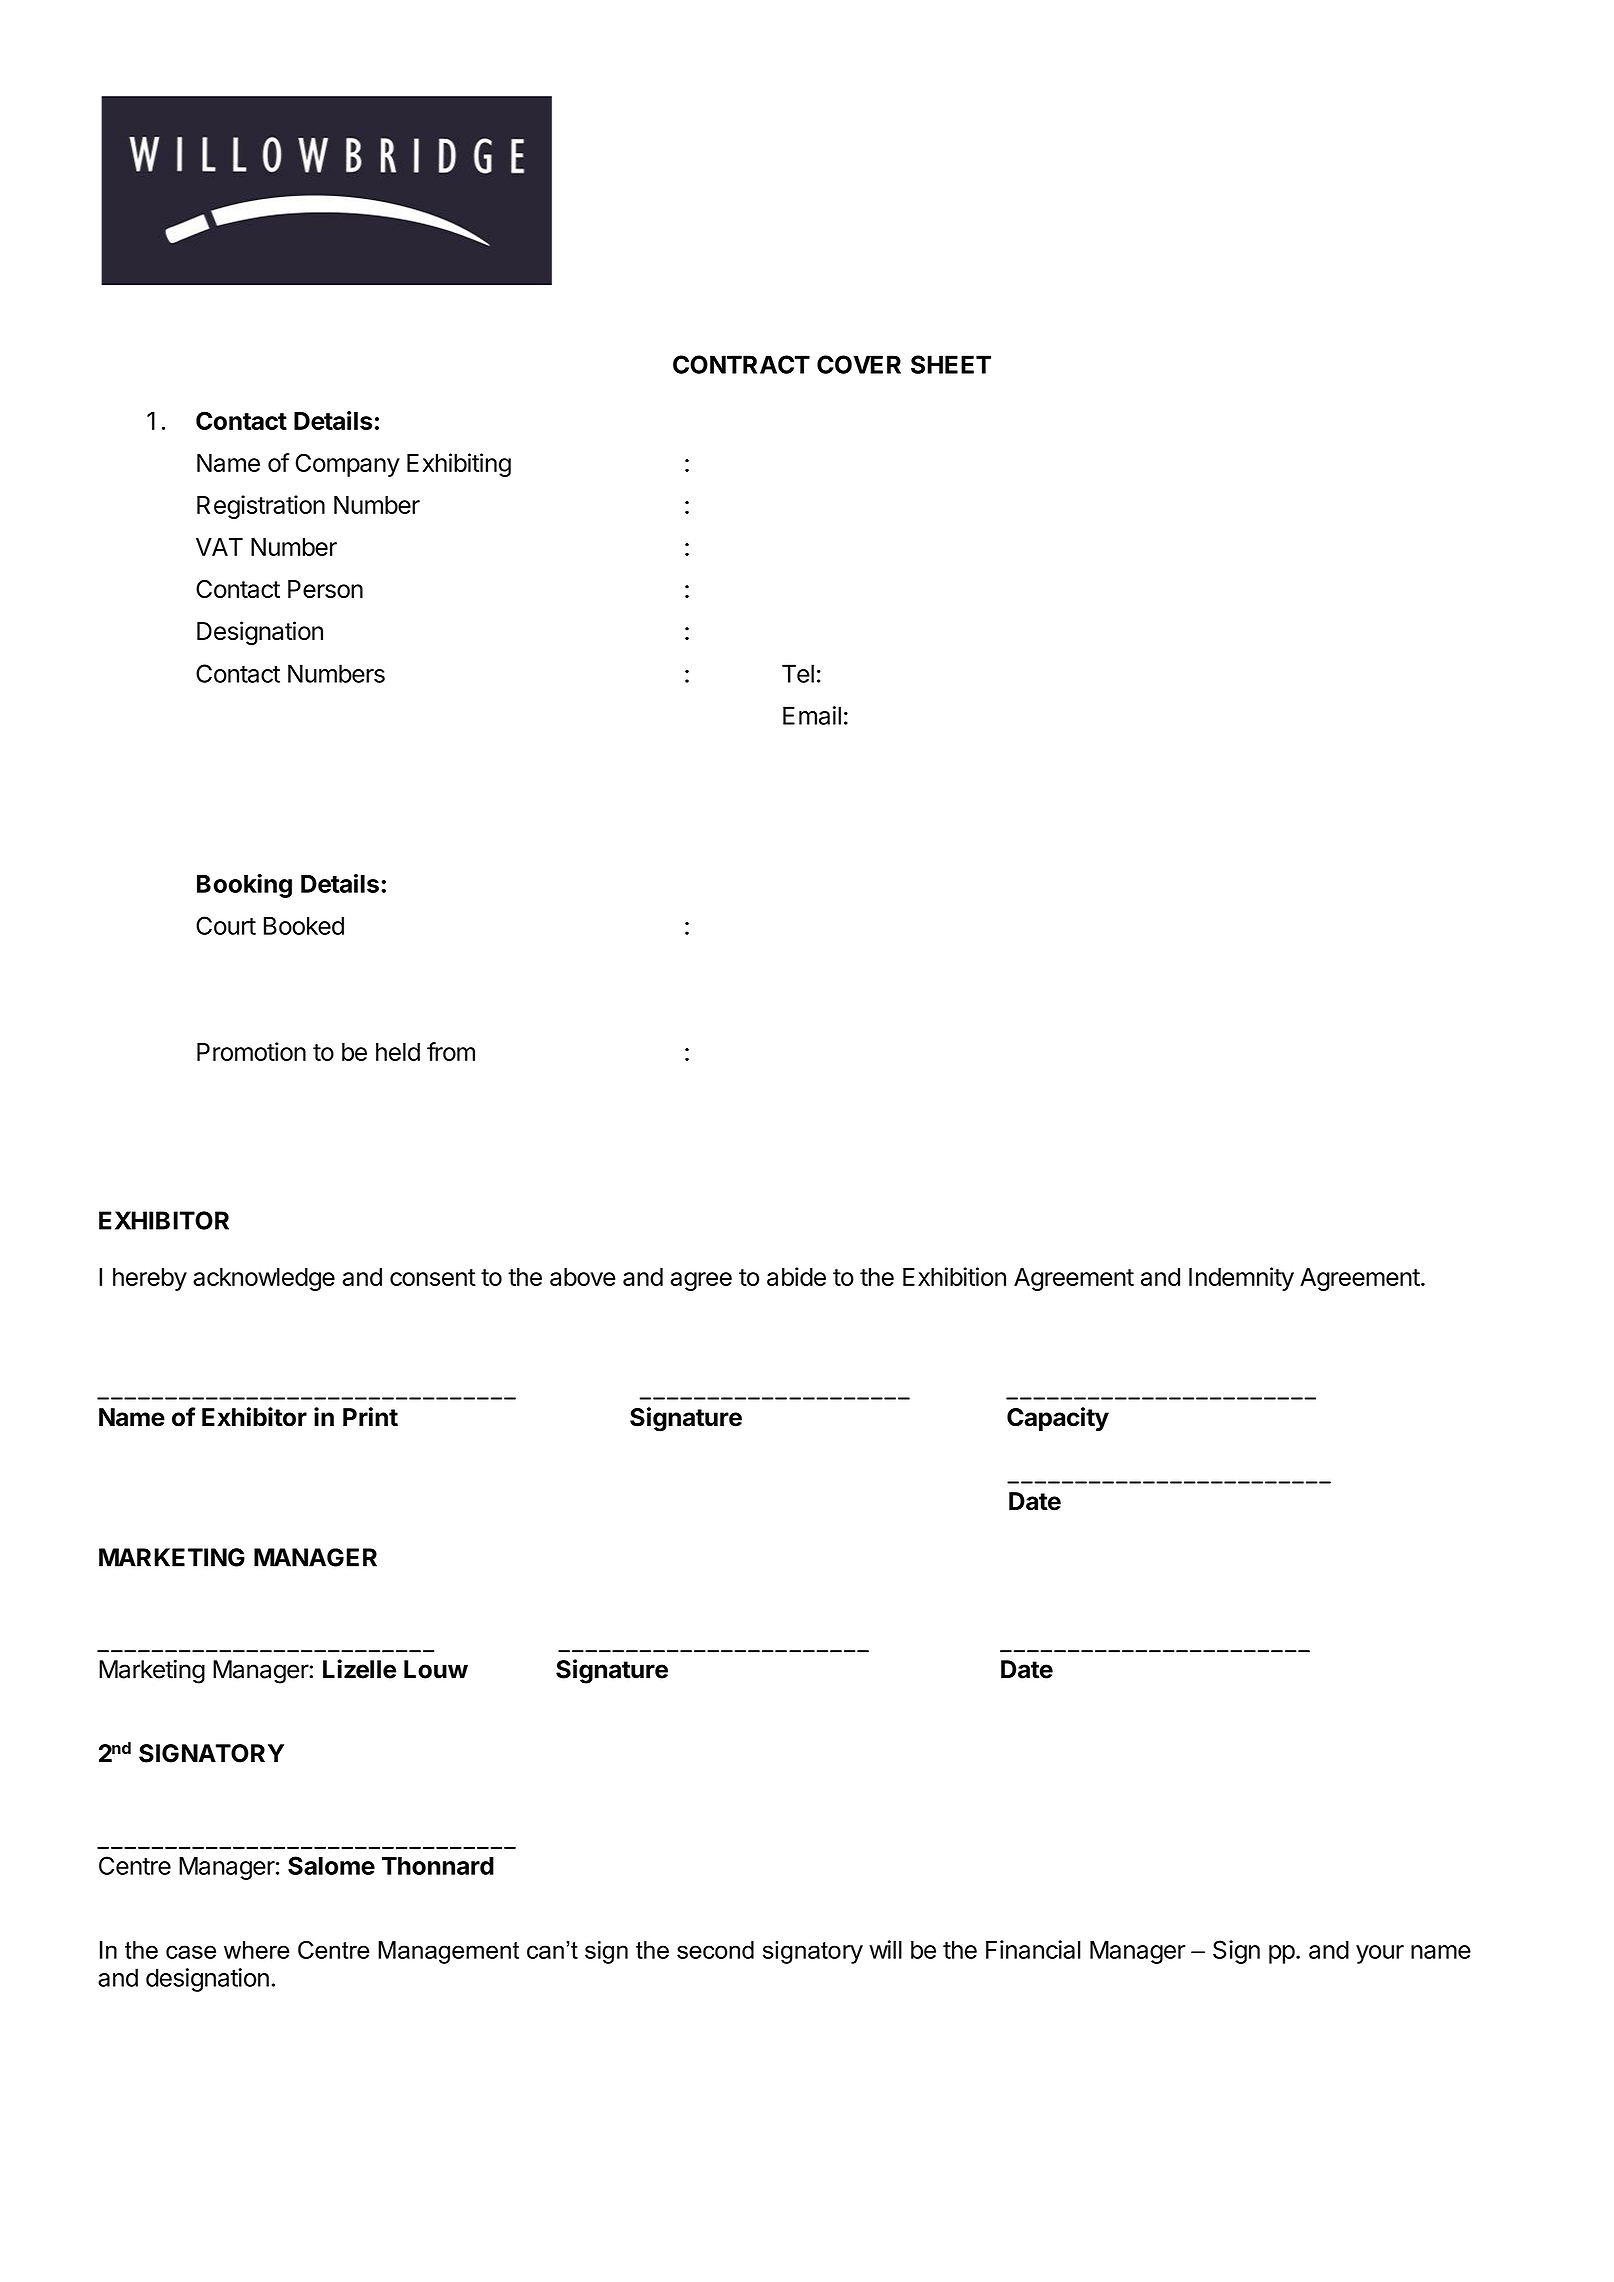 The height and width of the screenshot is (2282, 1614). What do you see at coordinates (370, 1417) in the screenshot?
I see `Print` at bounding box center [370, 1417].
